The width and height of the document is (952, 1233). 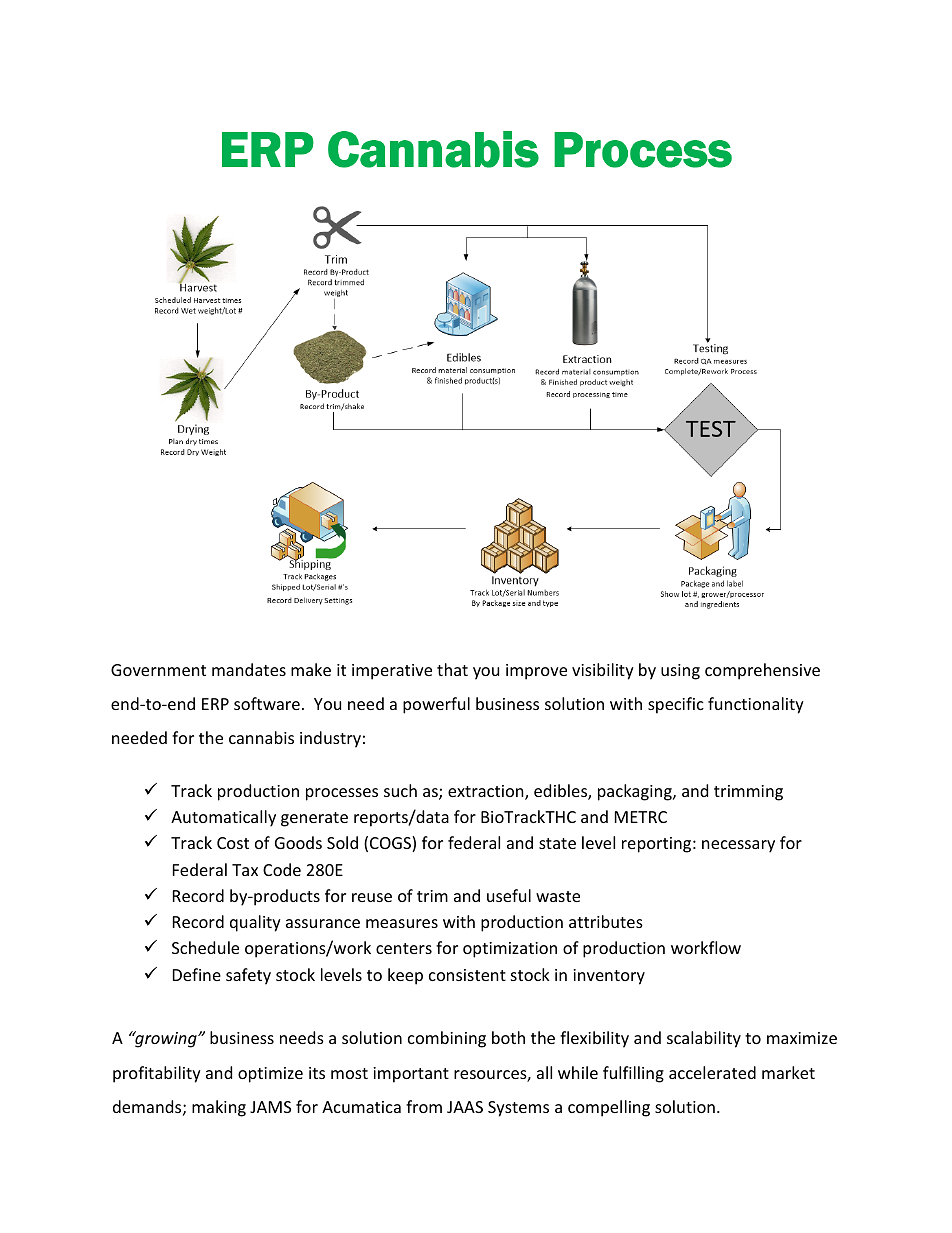 I want to click on necessary, so click(x=738, y=846).
